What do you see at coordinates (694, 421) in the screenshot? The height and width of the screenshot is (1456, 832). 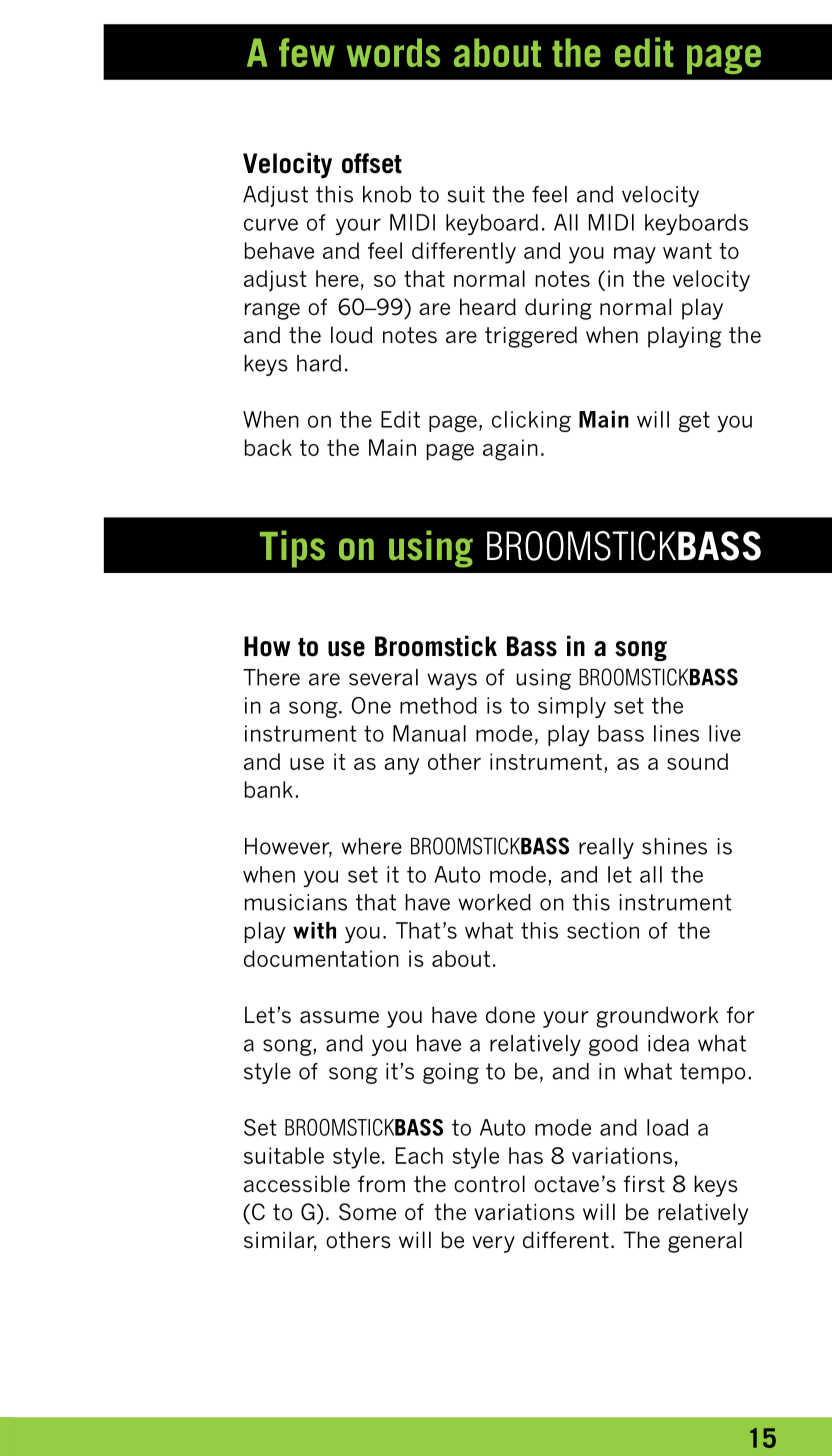 I see `get` at bounding box center [694, 421].
